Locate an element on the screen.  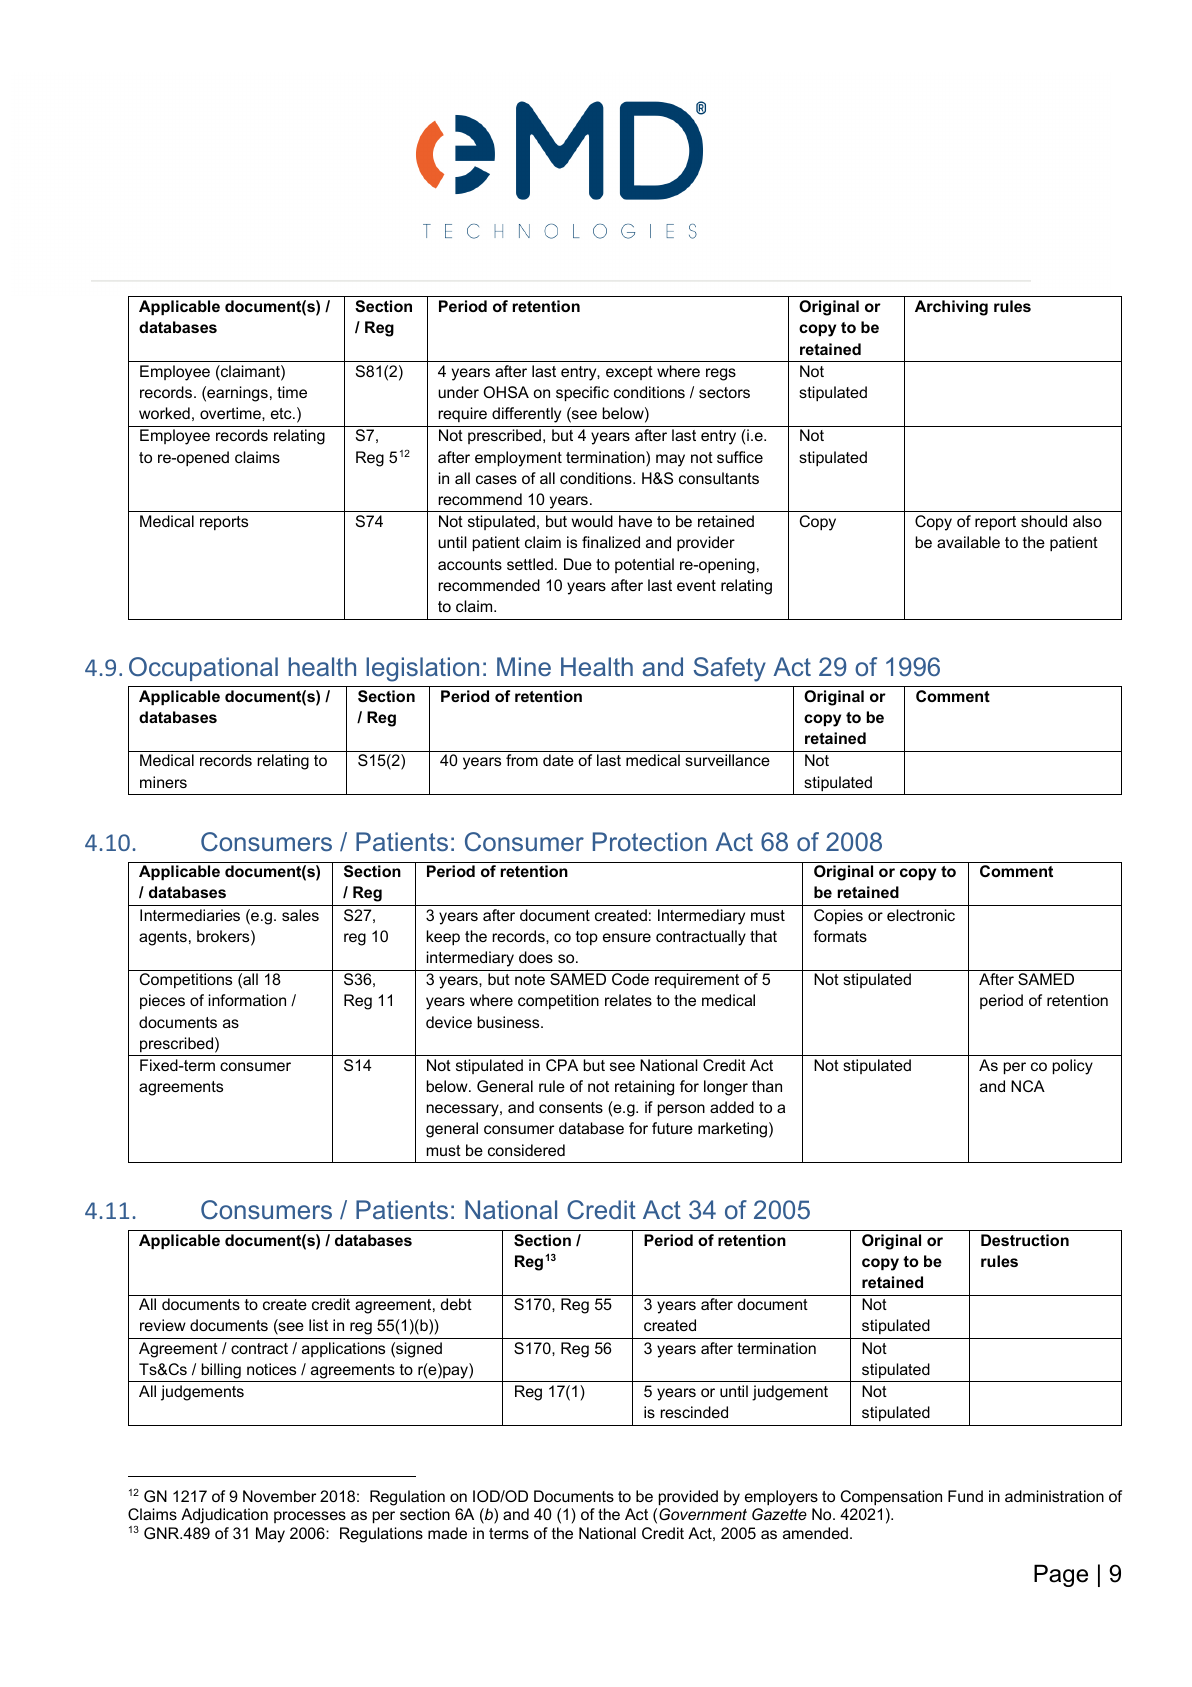
Destruction is located at coordinates (1025, 1240).
